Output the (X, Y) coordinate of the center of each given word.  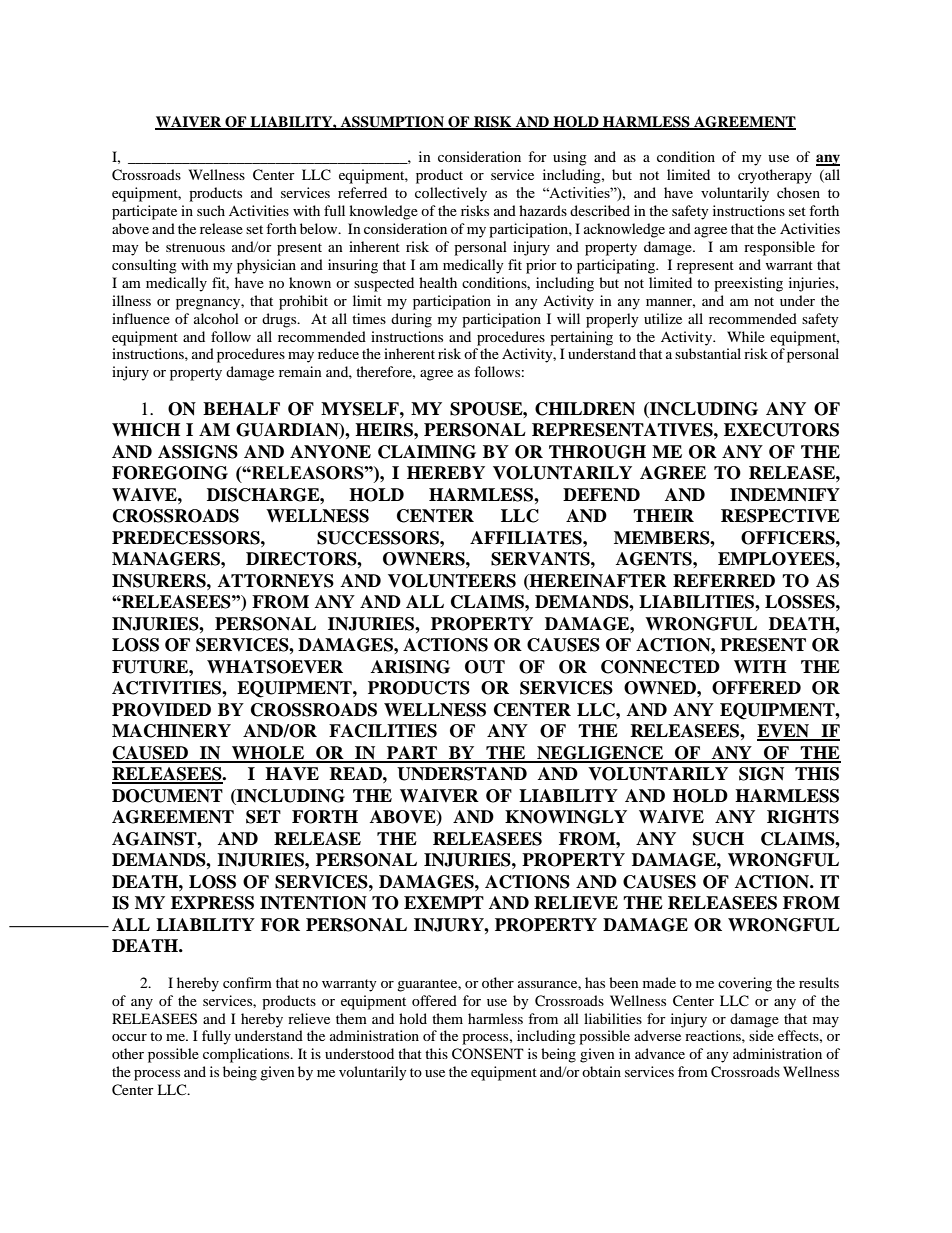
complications (247, 1055)
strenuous (195, 247)
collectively (451, 194)
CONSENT (488, 1054)
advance (660, 1053)
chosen (798, 192)
